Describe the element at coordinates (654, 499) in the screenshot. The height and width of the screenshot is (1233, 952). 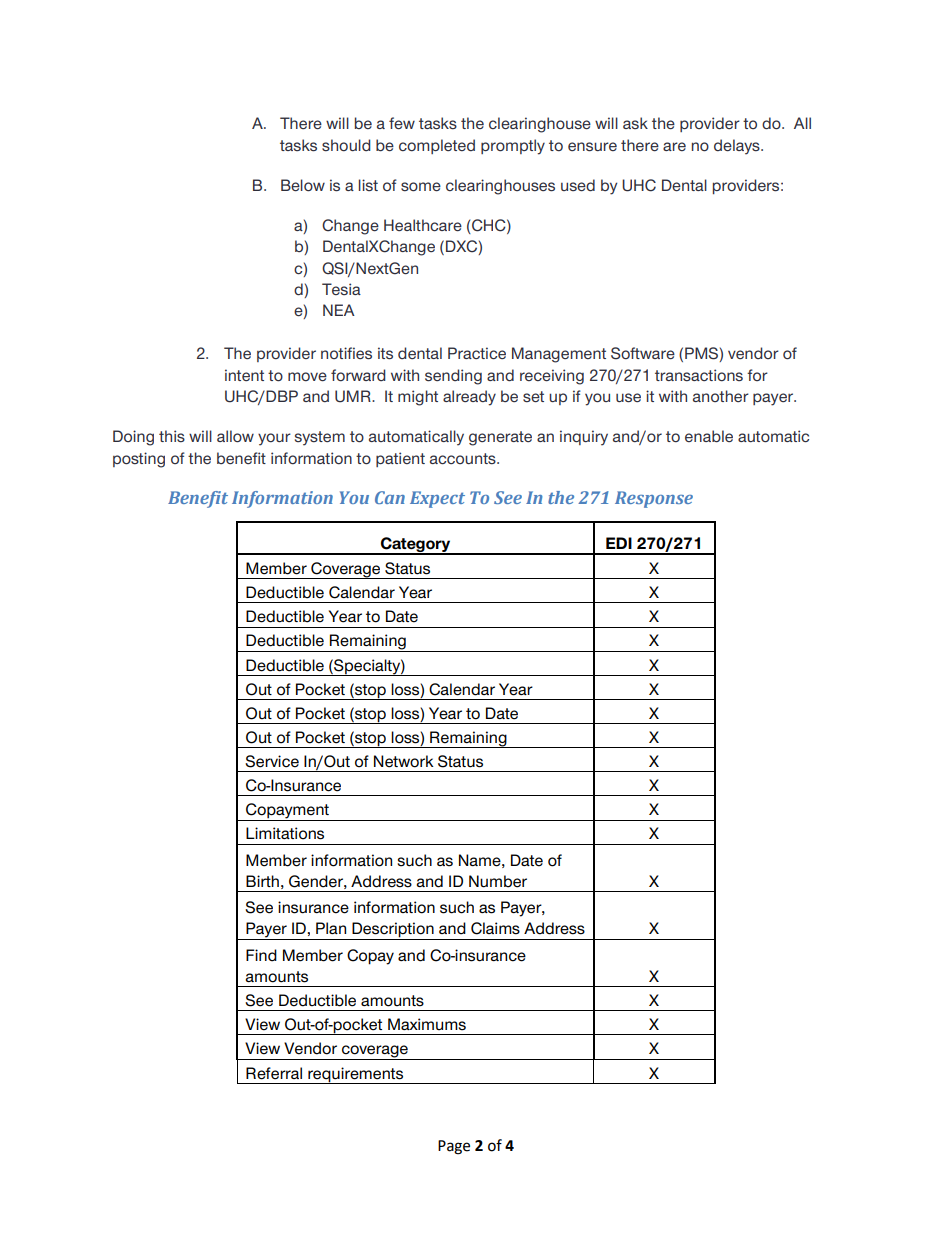
I see `Response` at that location.
